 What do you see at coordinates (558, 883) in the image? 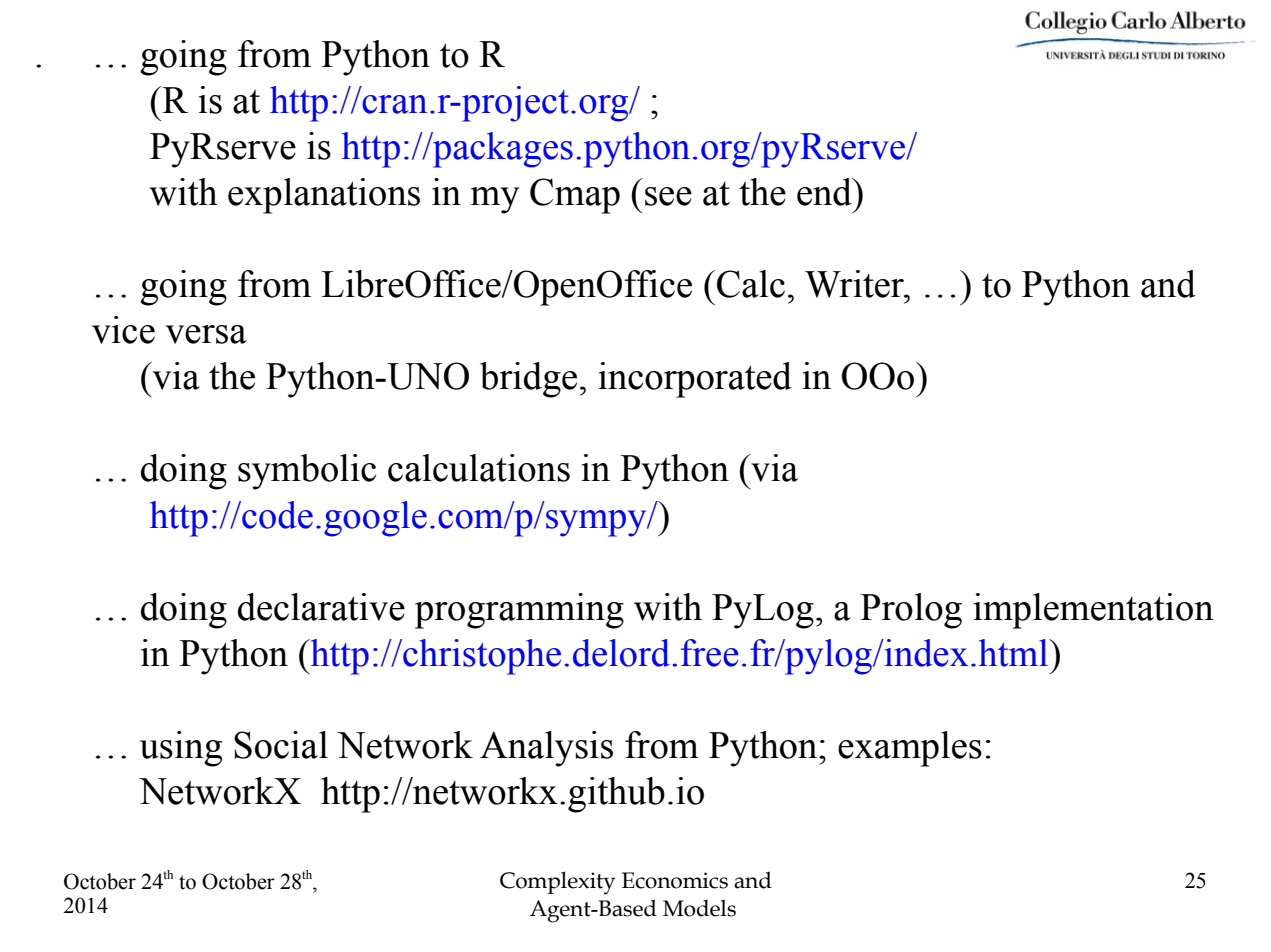
I see `Complexity` at bounding box center [558, 883].
